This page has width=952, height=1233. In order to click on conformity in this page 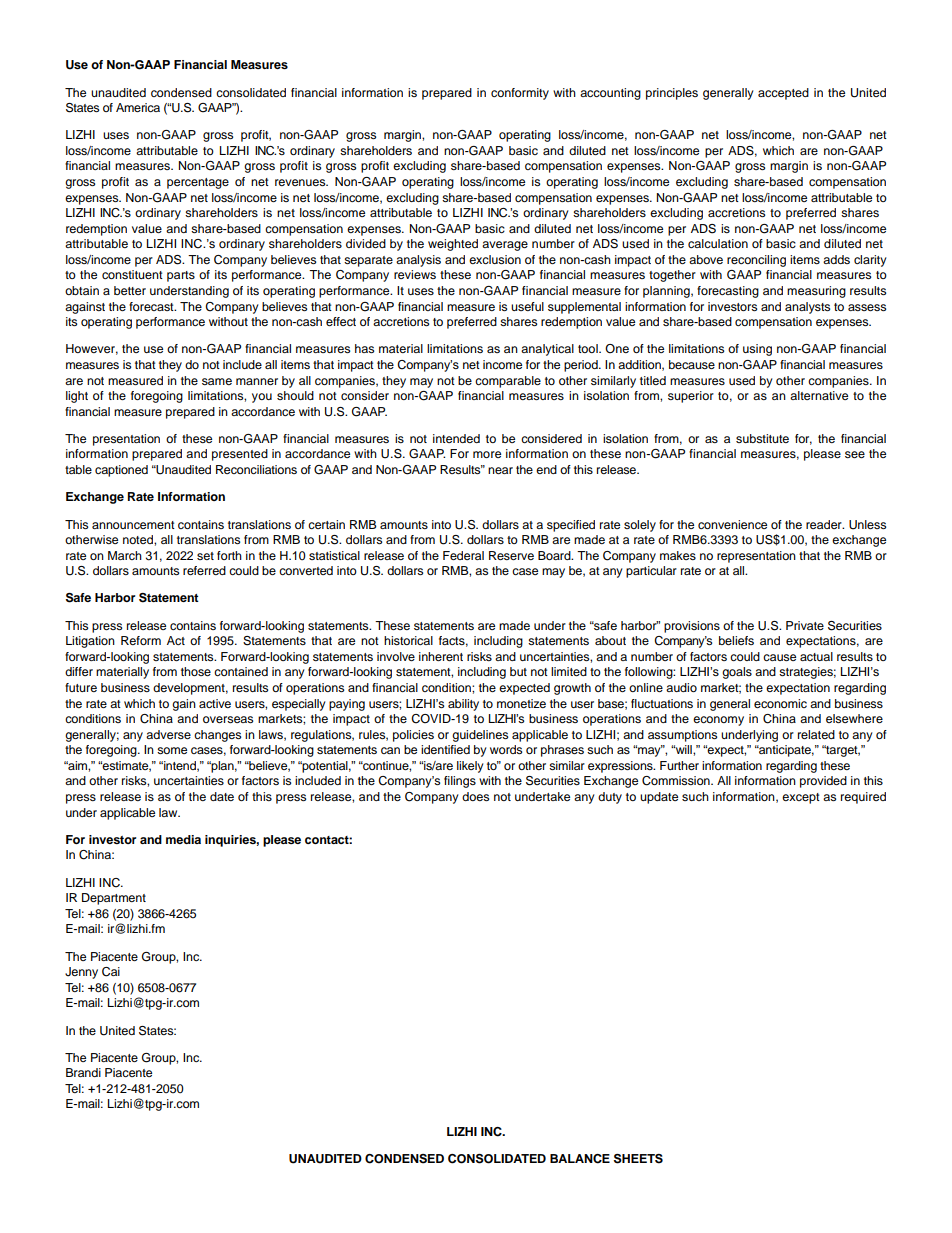, I will do `click(520, 94)`.
